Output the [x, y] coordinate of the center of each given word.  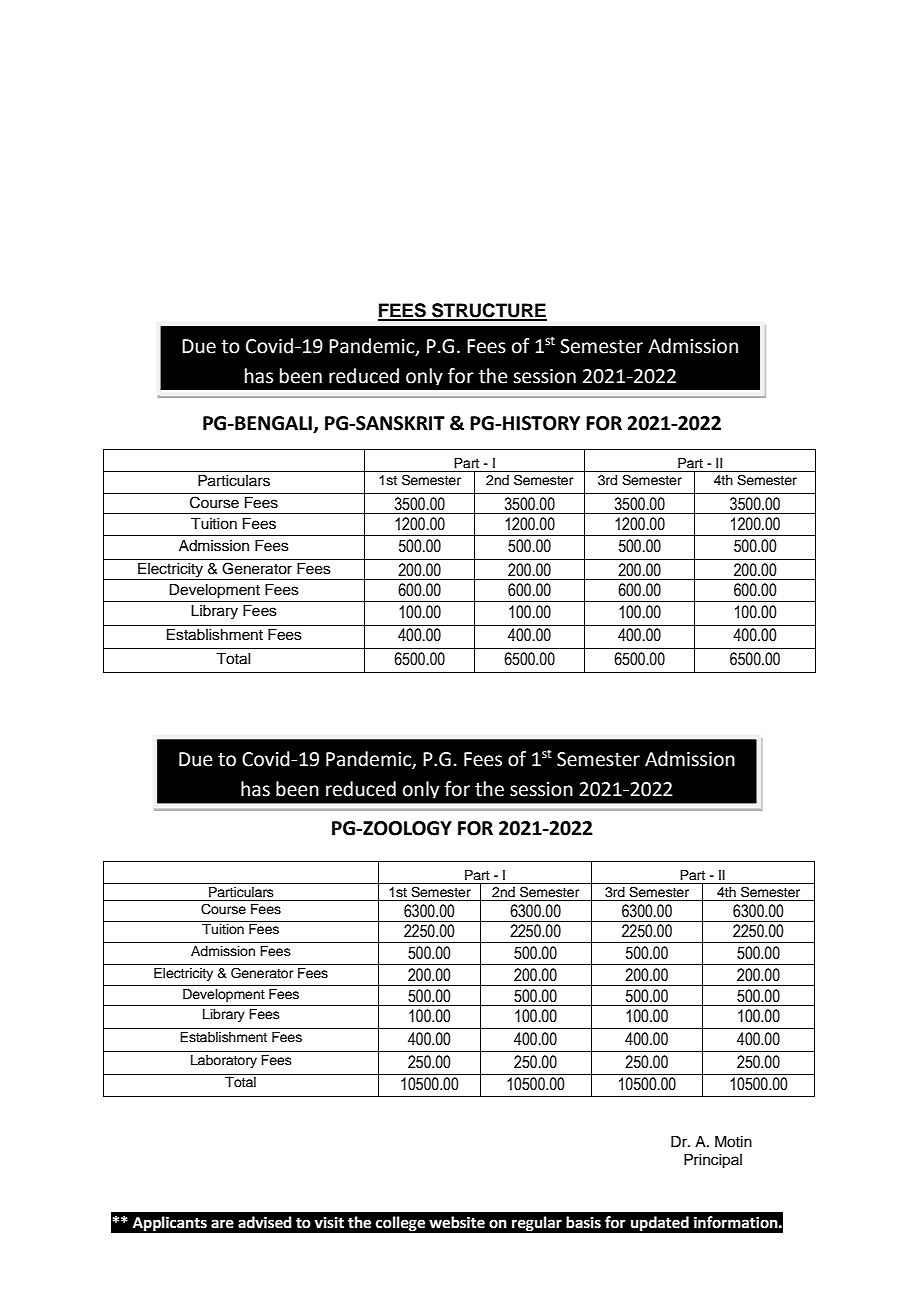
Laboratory [224, 1061]
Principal [713, 1161]
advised [265, 1222]
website [457, 1222]
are [222, 1224]
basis [583, 1222]
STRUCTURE [488, 311]
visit [329, 1222]
